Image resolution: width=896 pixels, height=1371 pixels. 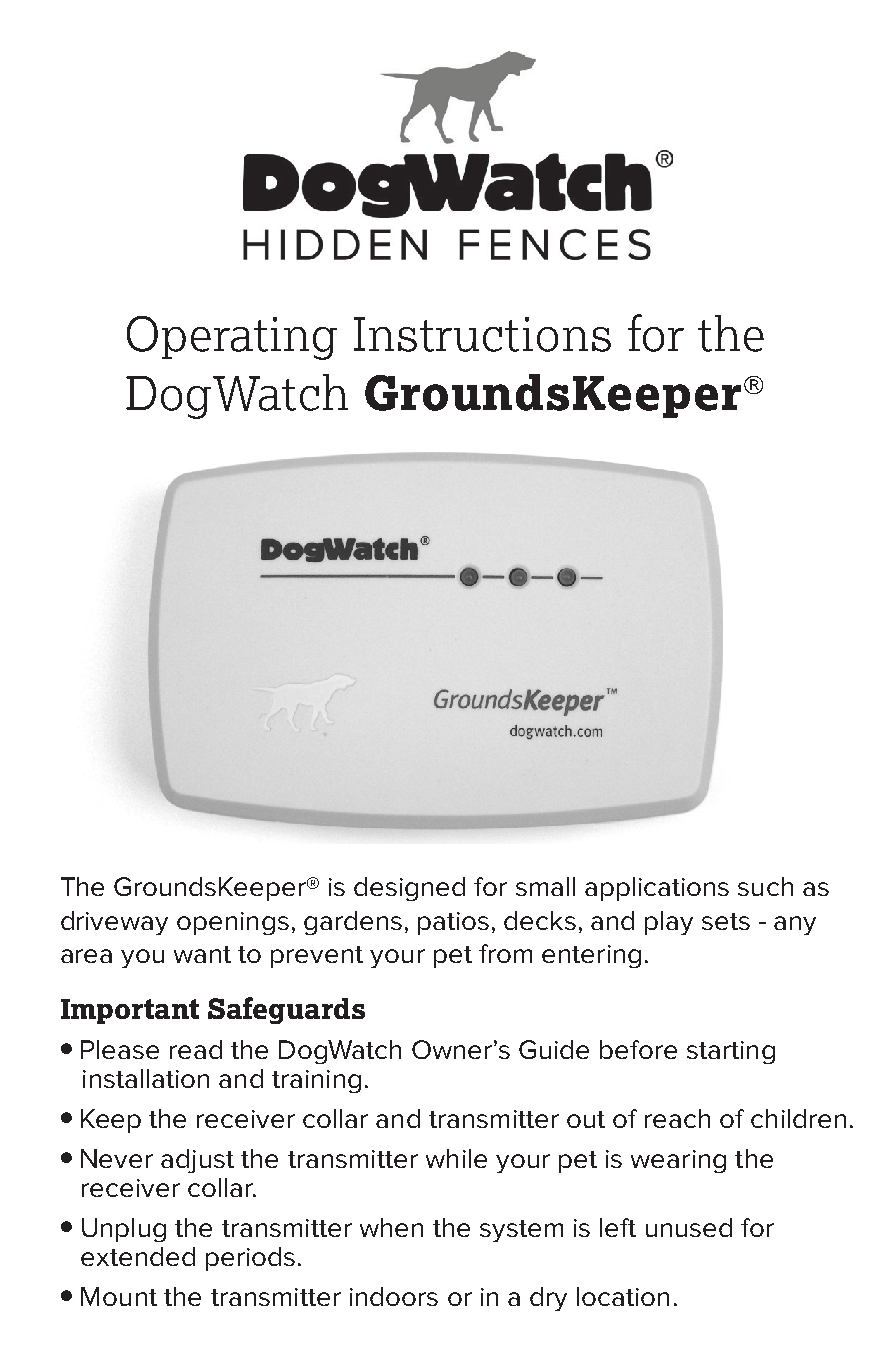 What do you see at coordinates (394, 1296) in the screenshot?
I see `indoors` at bounding box center [394, 1296].
